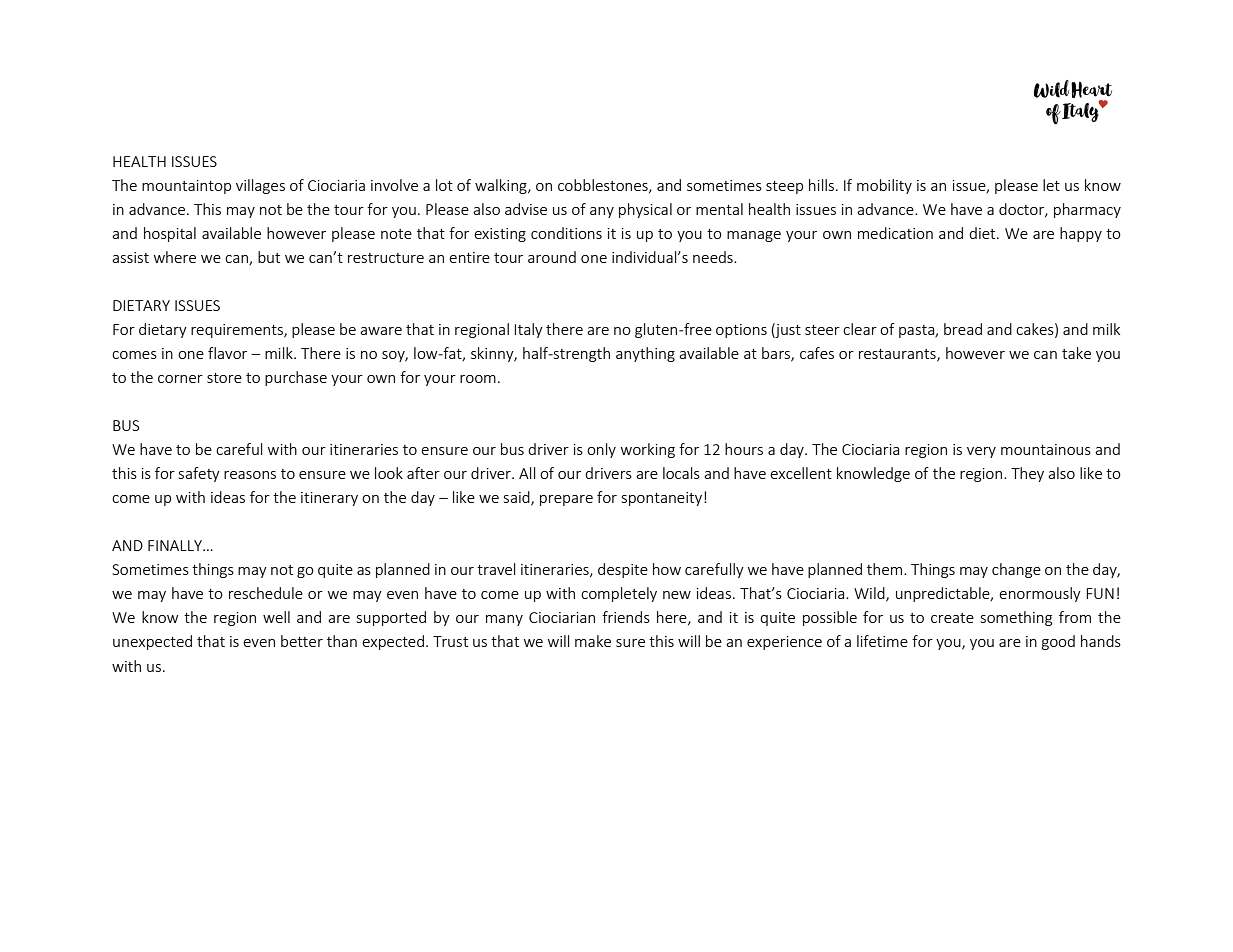 The width and height of the screenshot is (1233, 952). Describe the element at coordinates (1027, 474) in the screenshot. I see `They` at that location.
